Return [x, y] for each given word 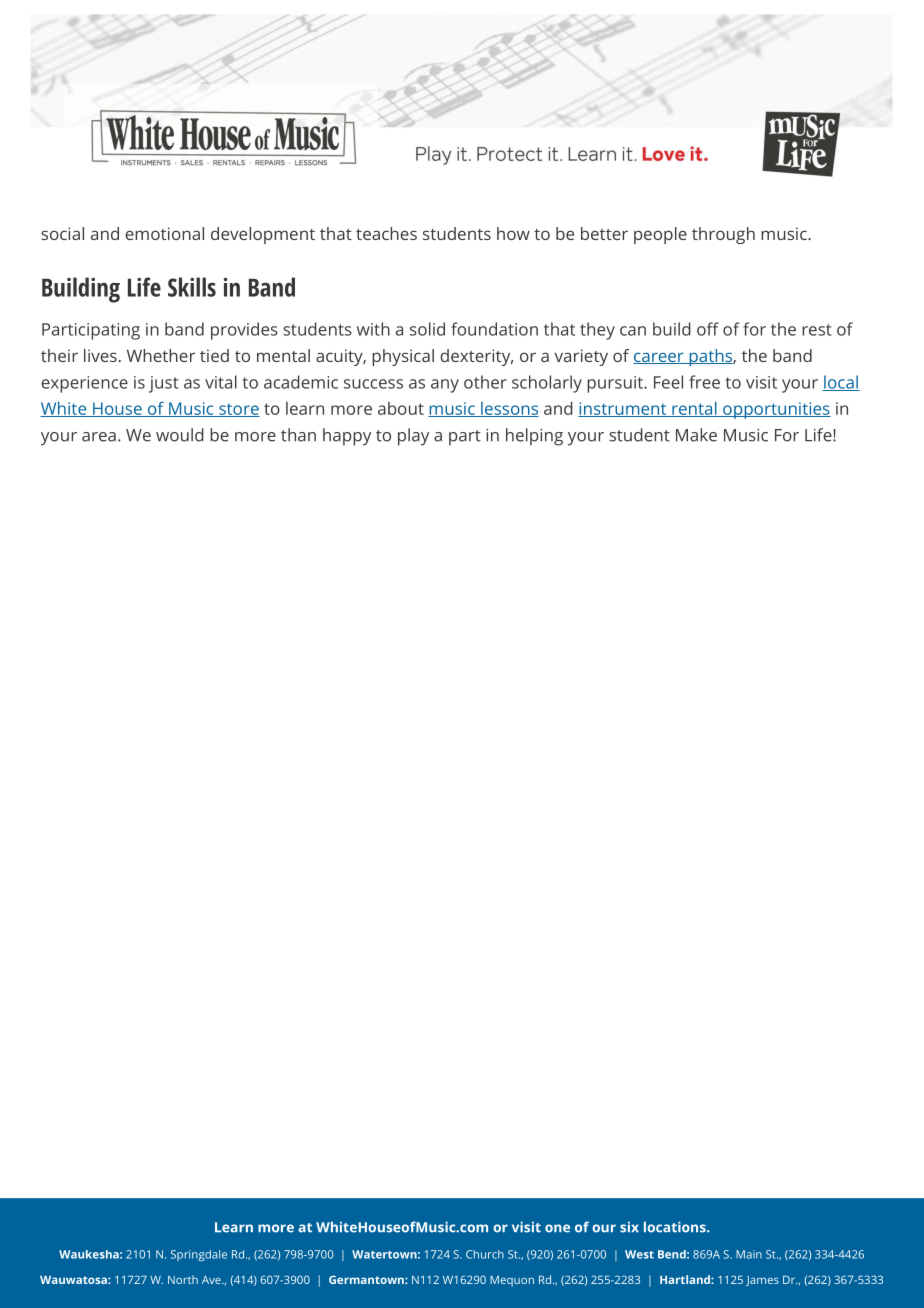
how [513, 233]
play [413, 437]
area [99, 437]
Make [696, 435]
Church [485, 1254]
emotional [164, 233]
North [183, 1279]
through [723, 235]
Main [749, 1254]
